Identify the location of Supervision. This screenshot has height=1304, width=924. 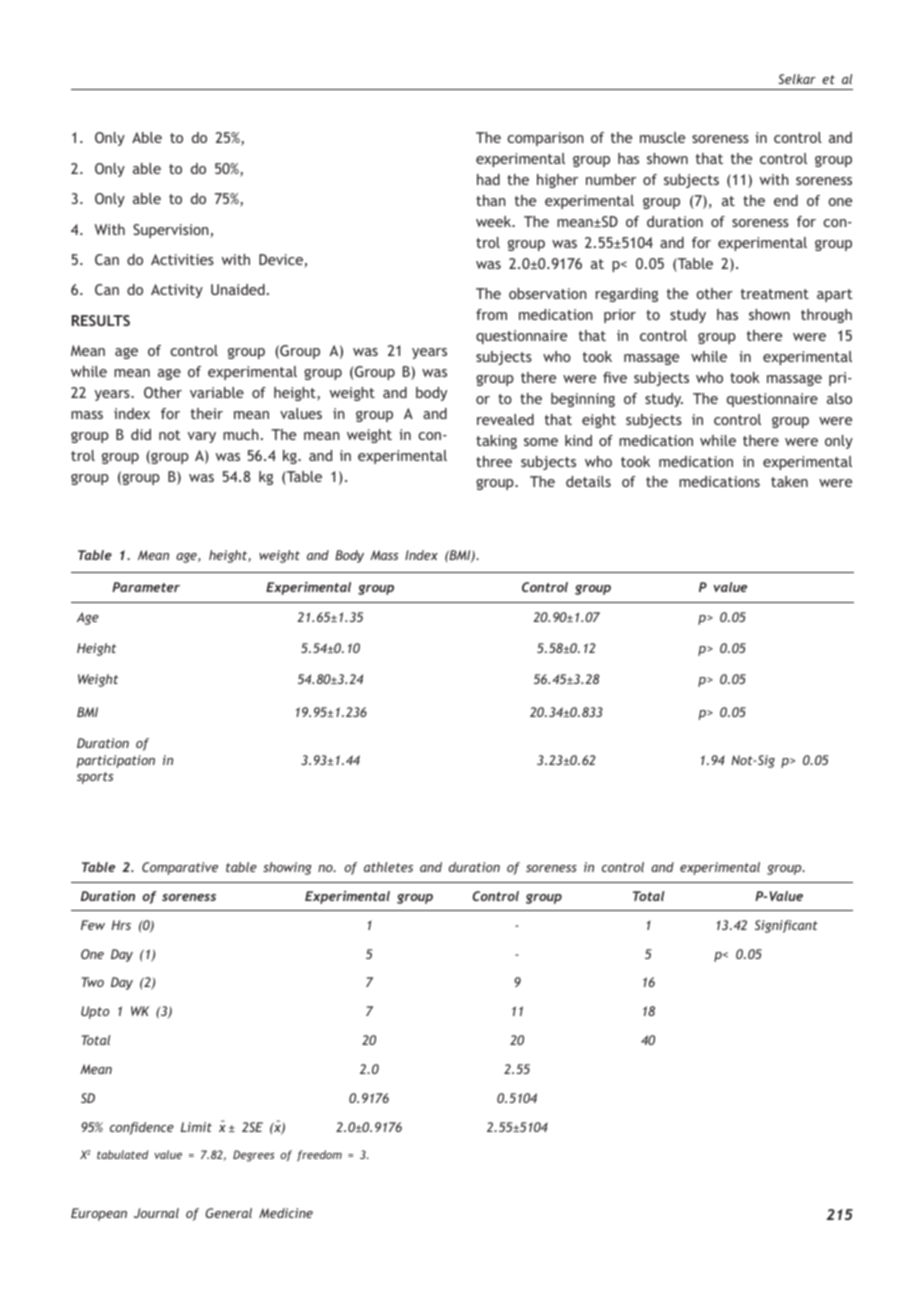
(171, 231).
